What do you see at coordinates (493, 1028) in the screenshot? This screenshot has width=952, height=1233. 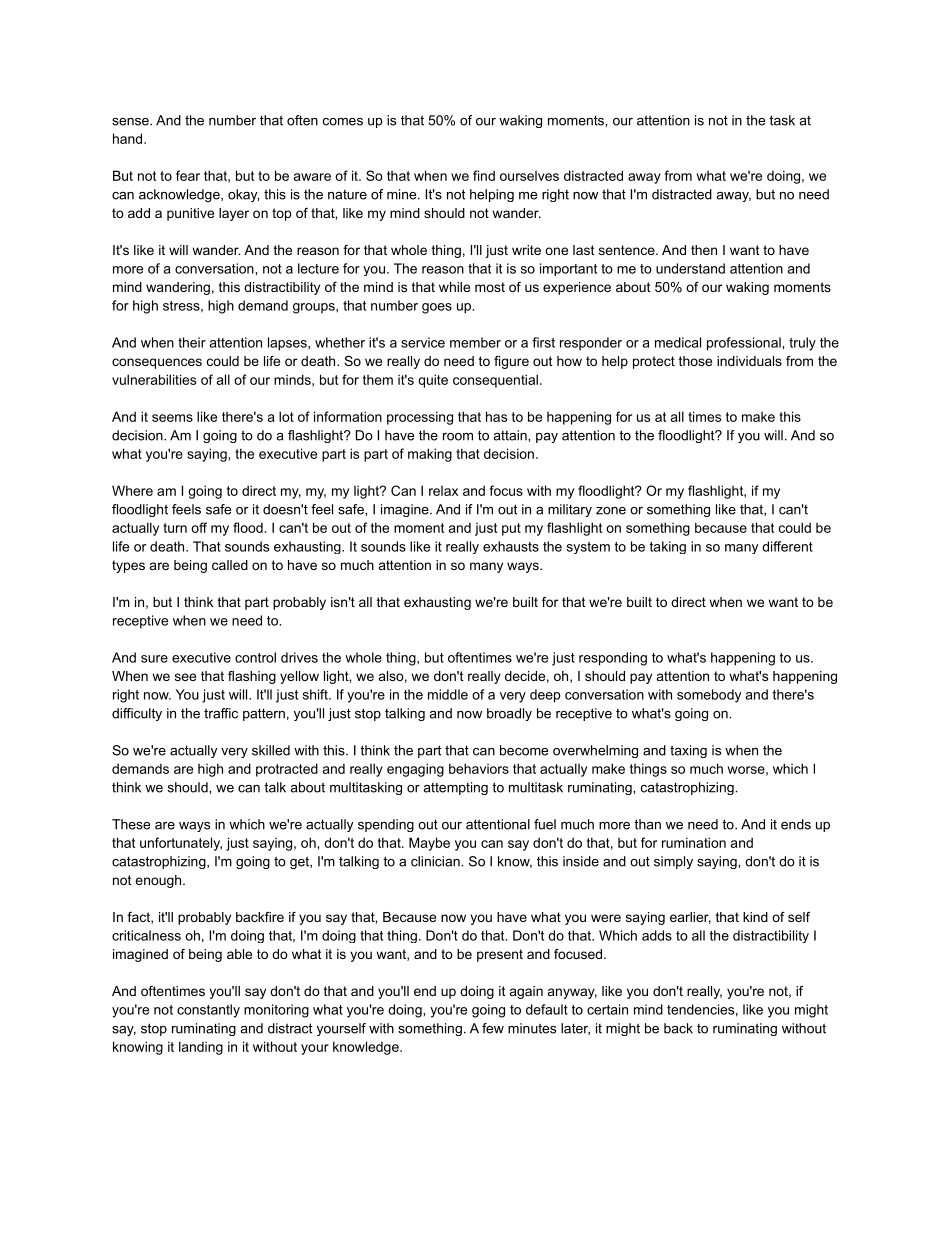 I see `few` at bounding box center [493, 1028].
